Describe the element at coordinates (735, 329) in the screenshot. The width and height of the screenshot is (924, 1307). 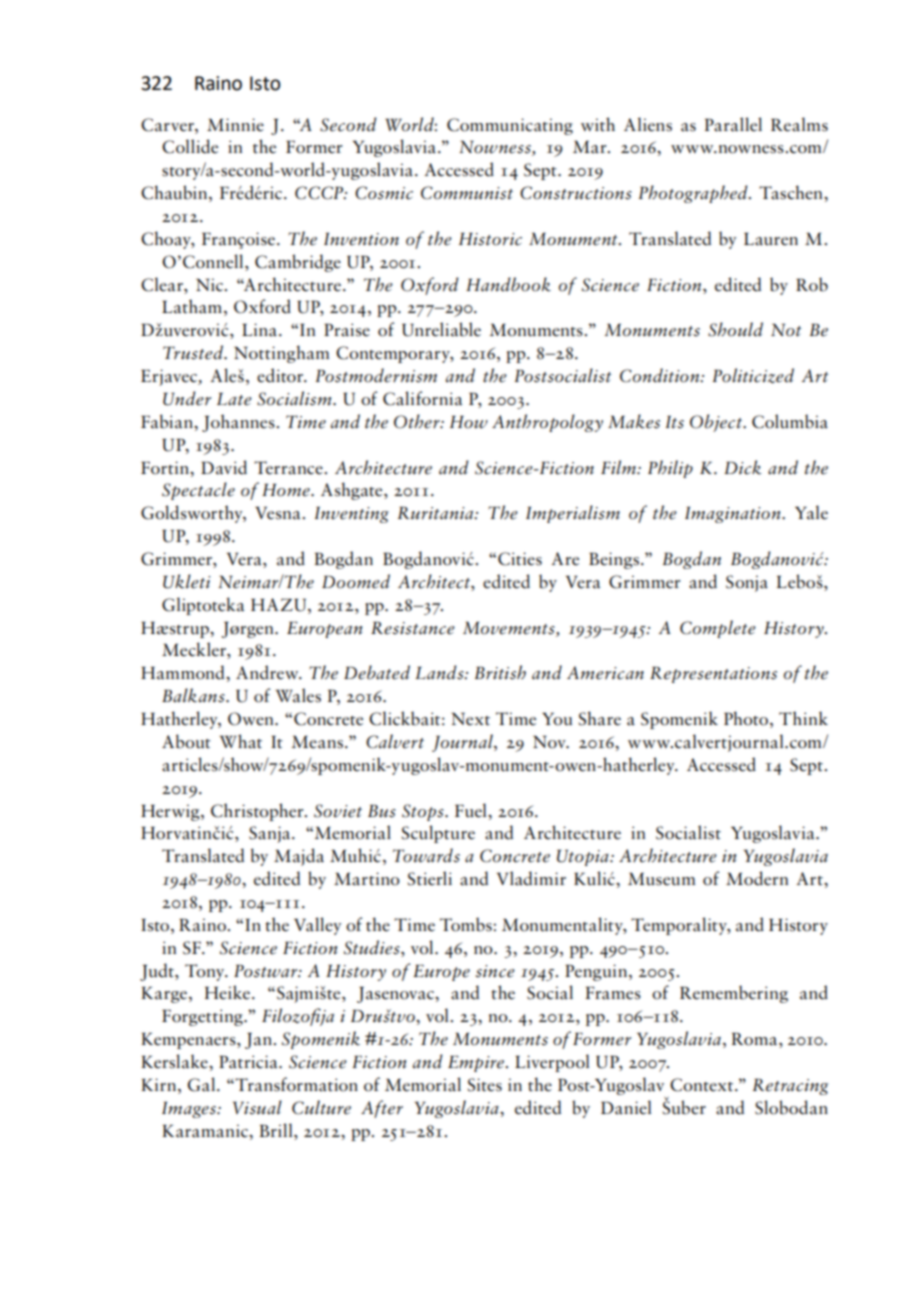
I see `Should` at that location.
